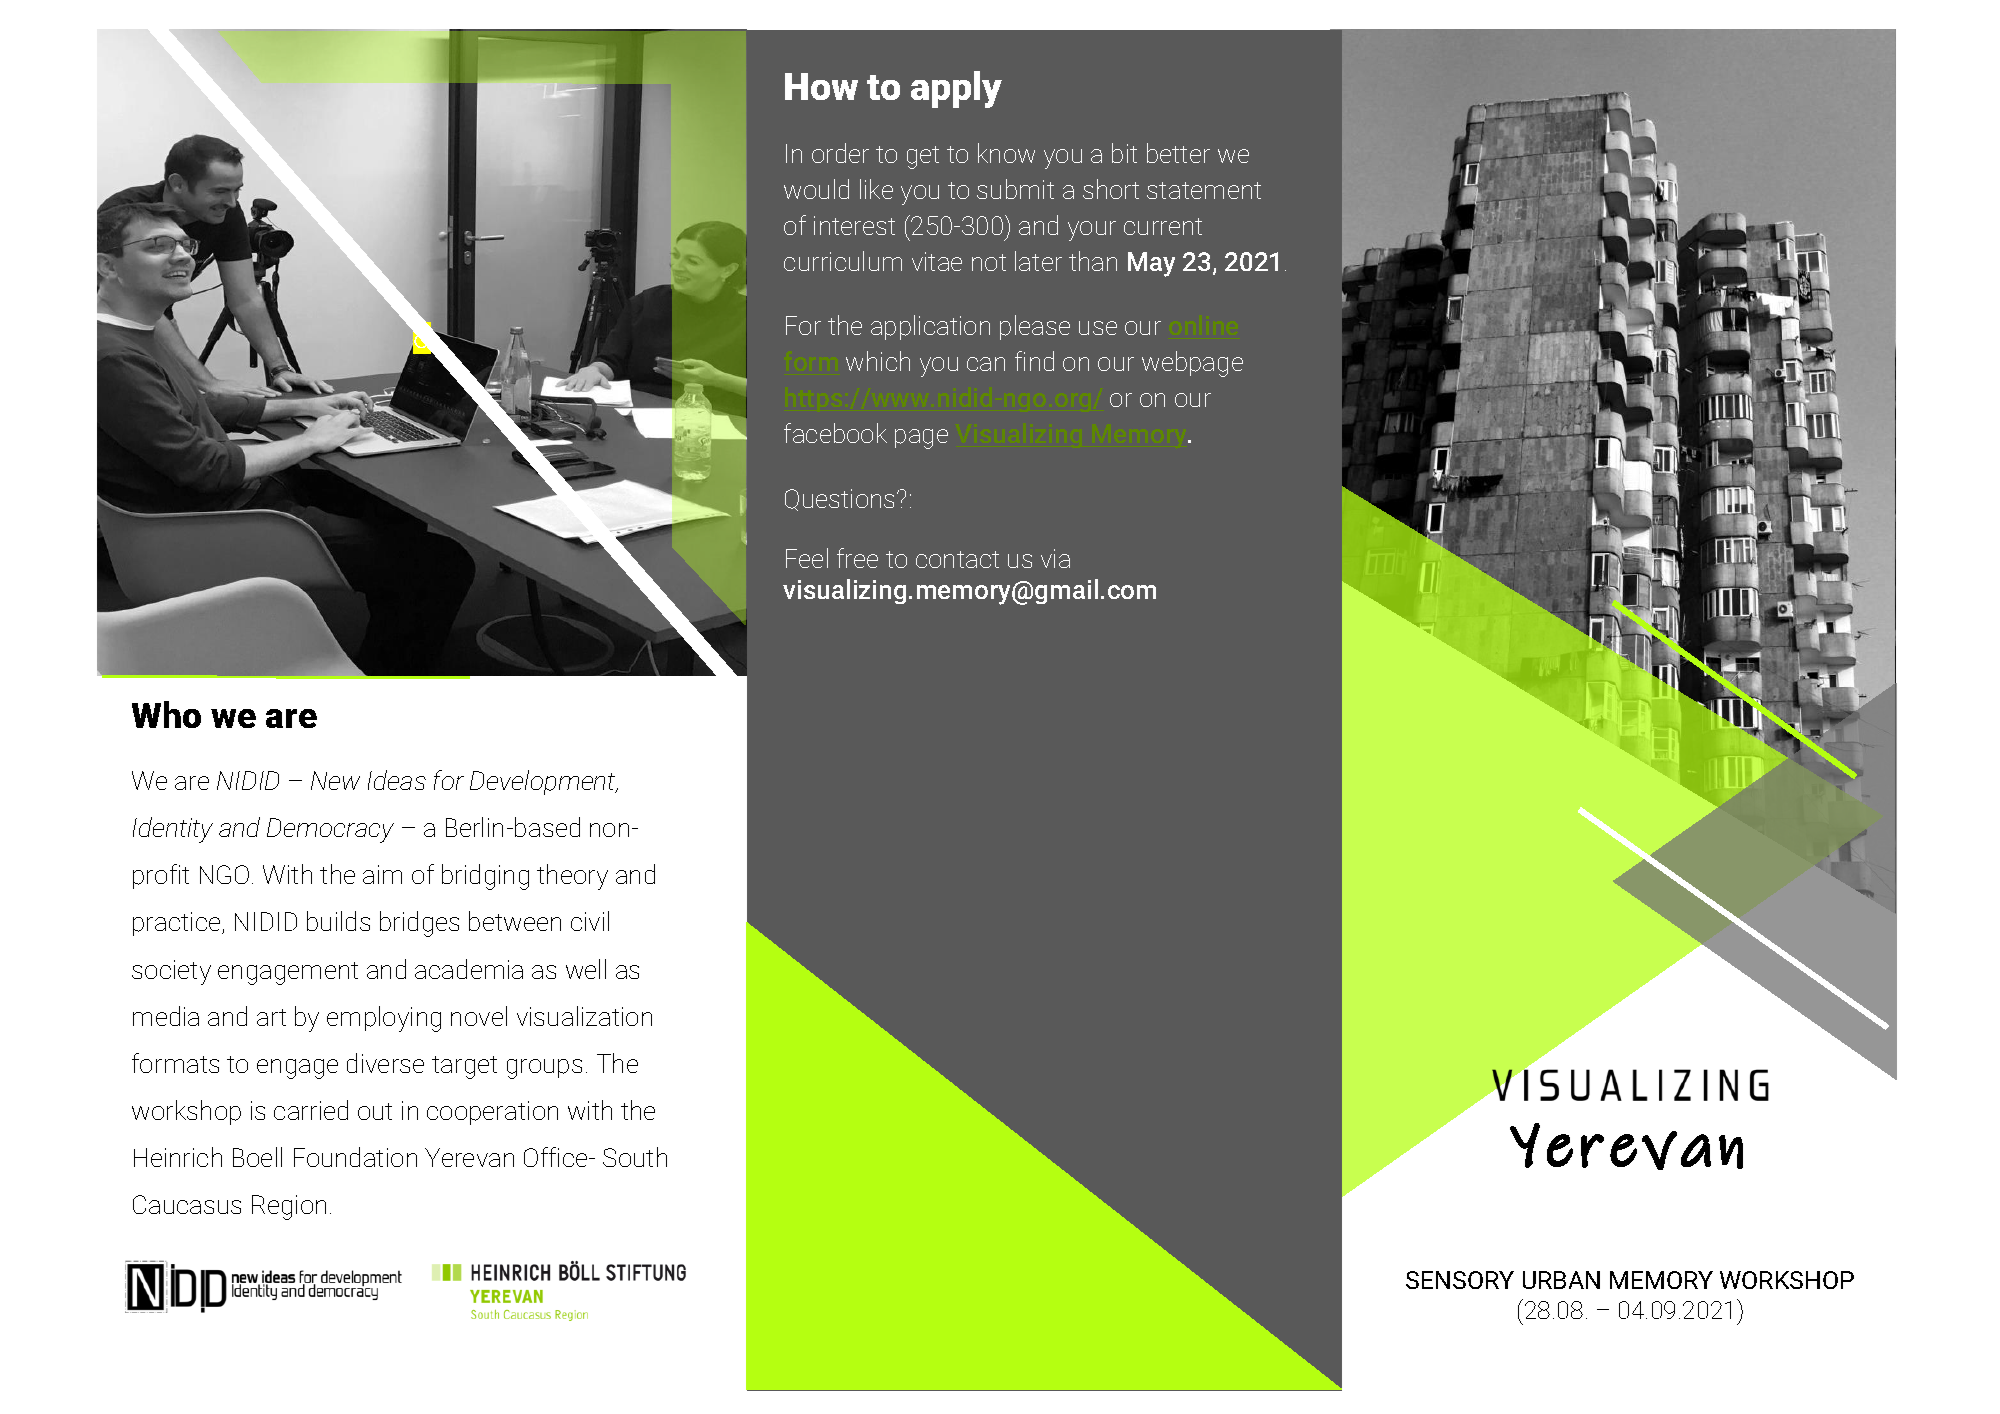 This document has width=2000, height=1414. I want to click on use, so click(1098, 328).
